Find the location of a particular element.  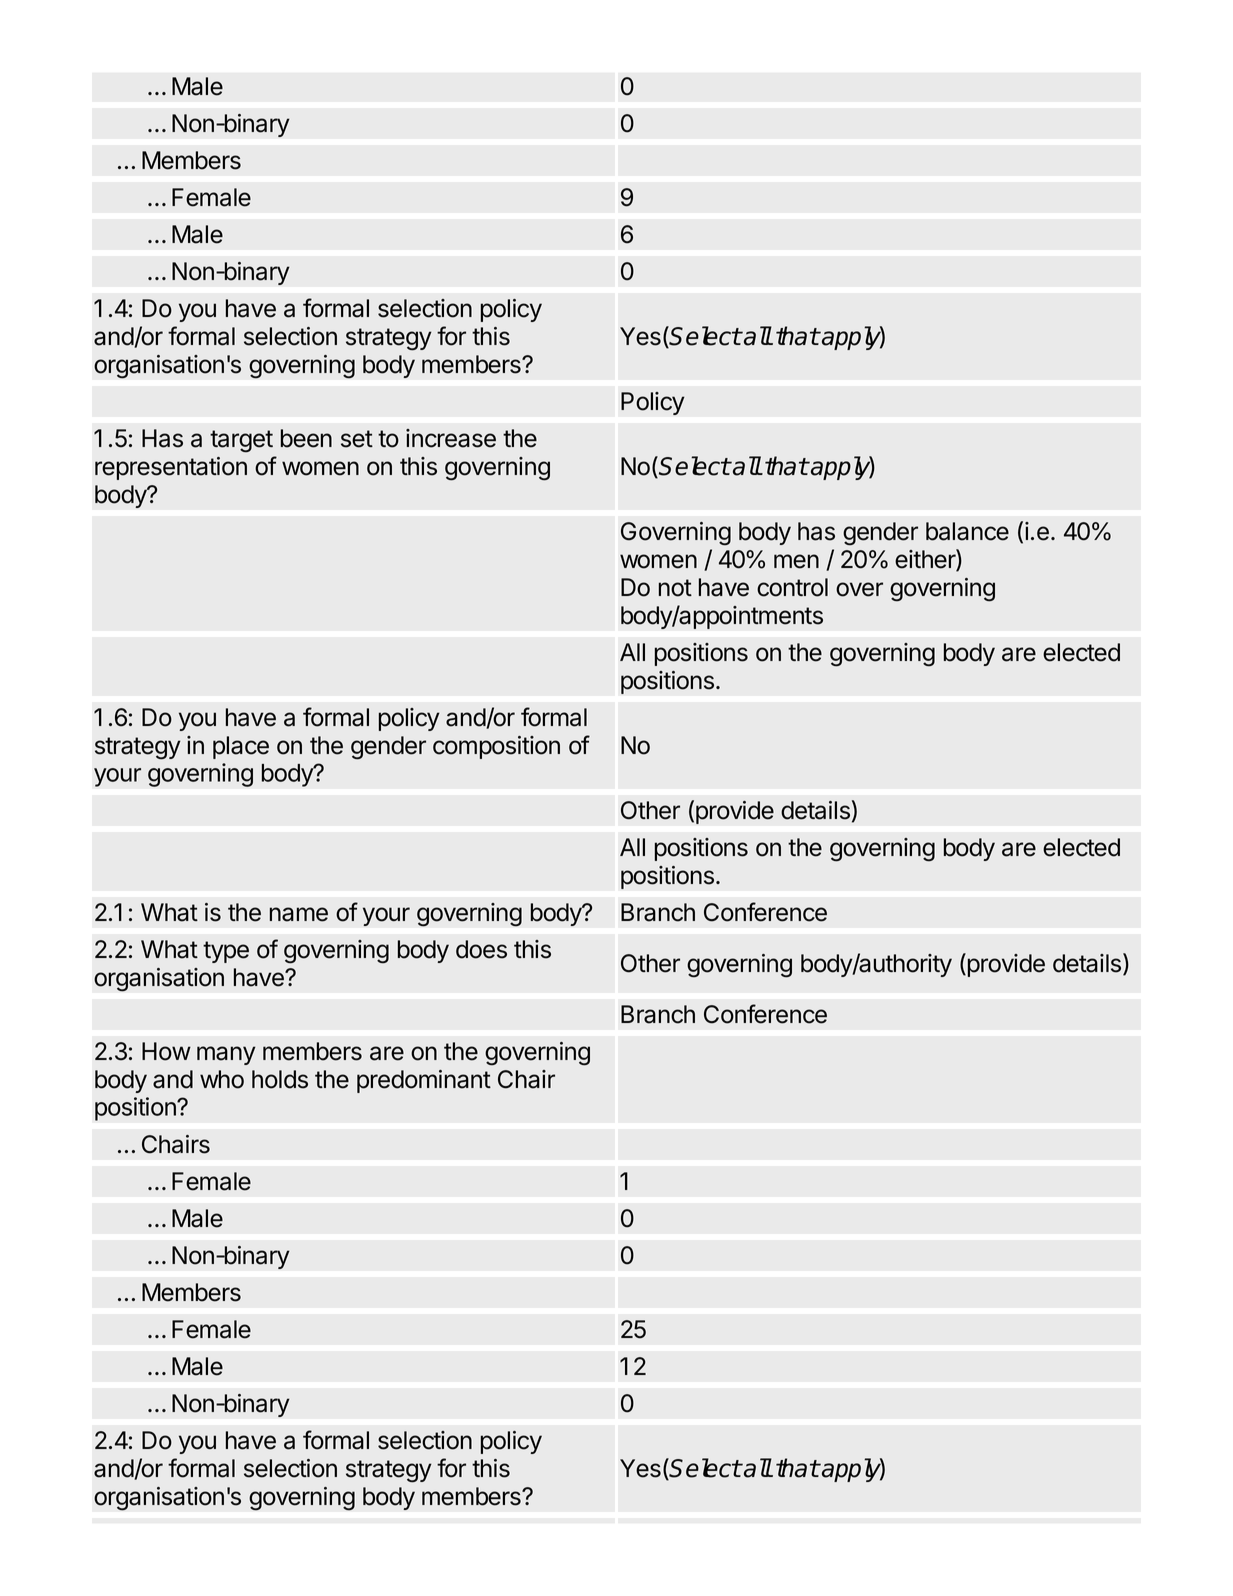

not is located at coordinates (675, 588).
